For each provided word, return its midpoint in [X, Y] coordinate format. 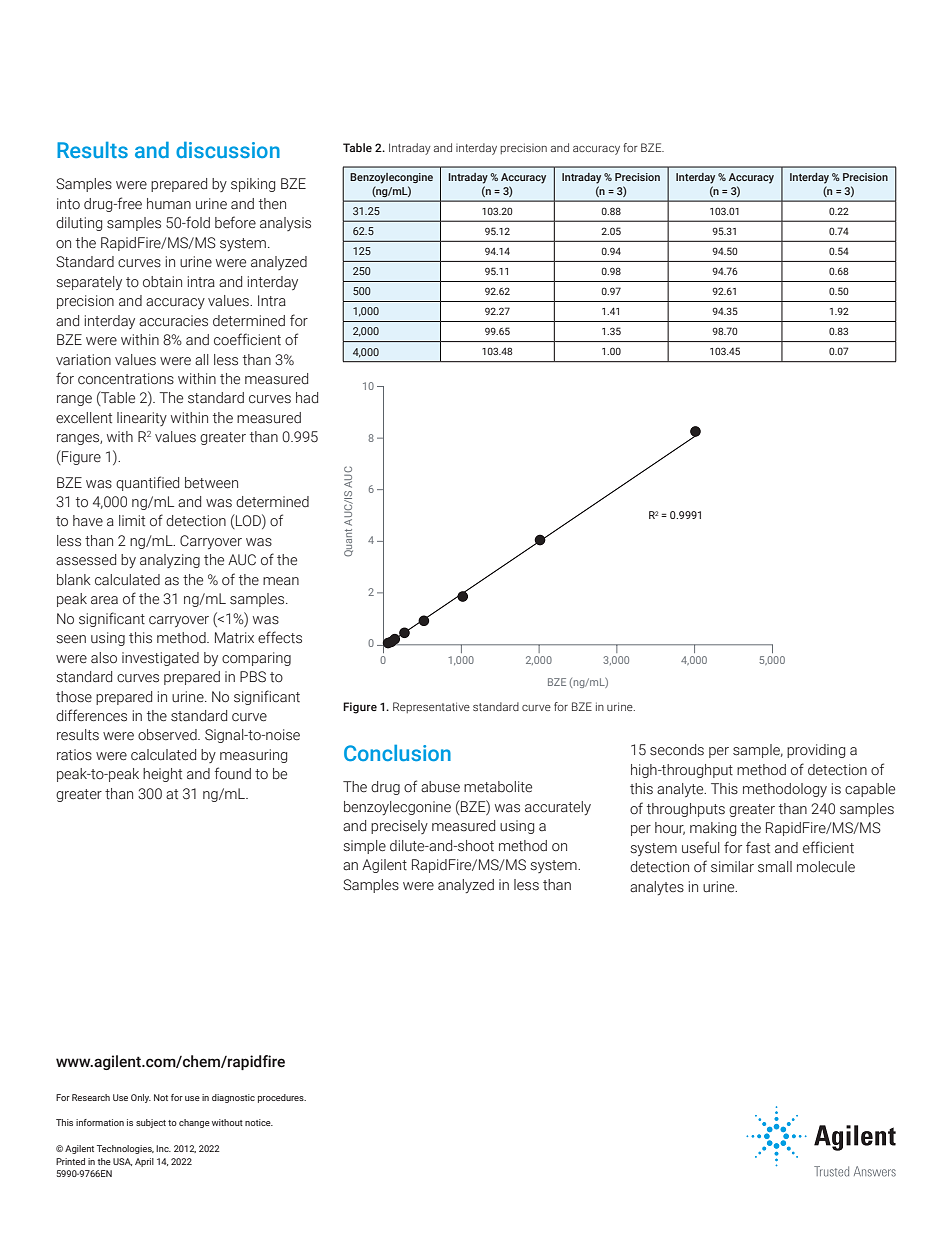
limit [132, 521]
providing [816, 751]
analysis [285, 224]
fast [758, 847]
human [169, 204]
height [162, 775]
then [272, 204]
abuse [440, 787]
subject [151, 1123]
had [307, 398]
